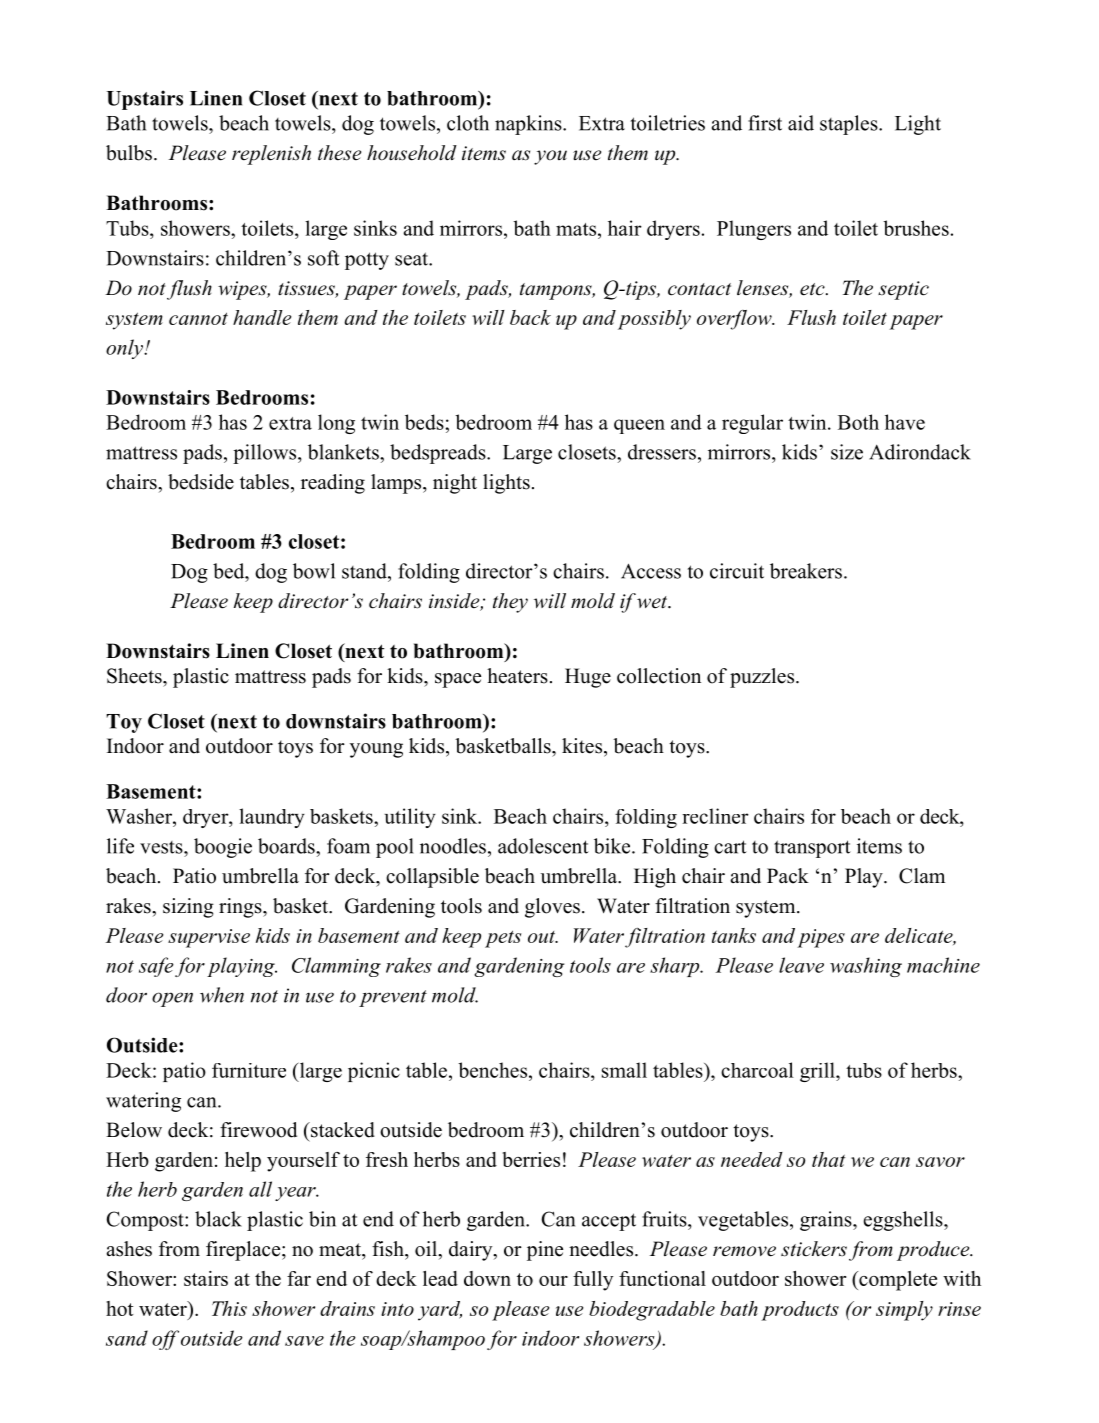 The image size is (1099, 1423). I want to click on Sheets, so click(135, 676).
